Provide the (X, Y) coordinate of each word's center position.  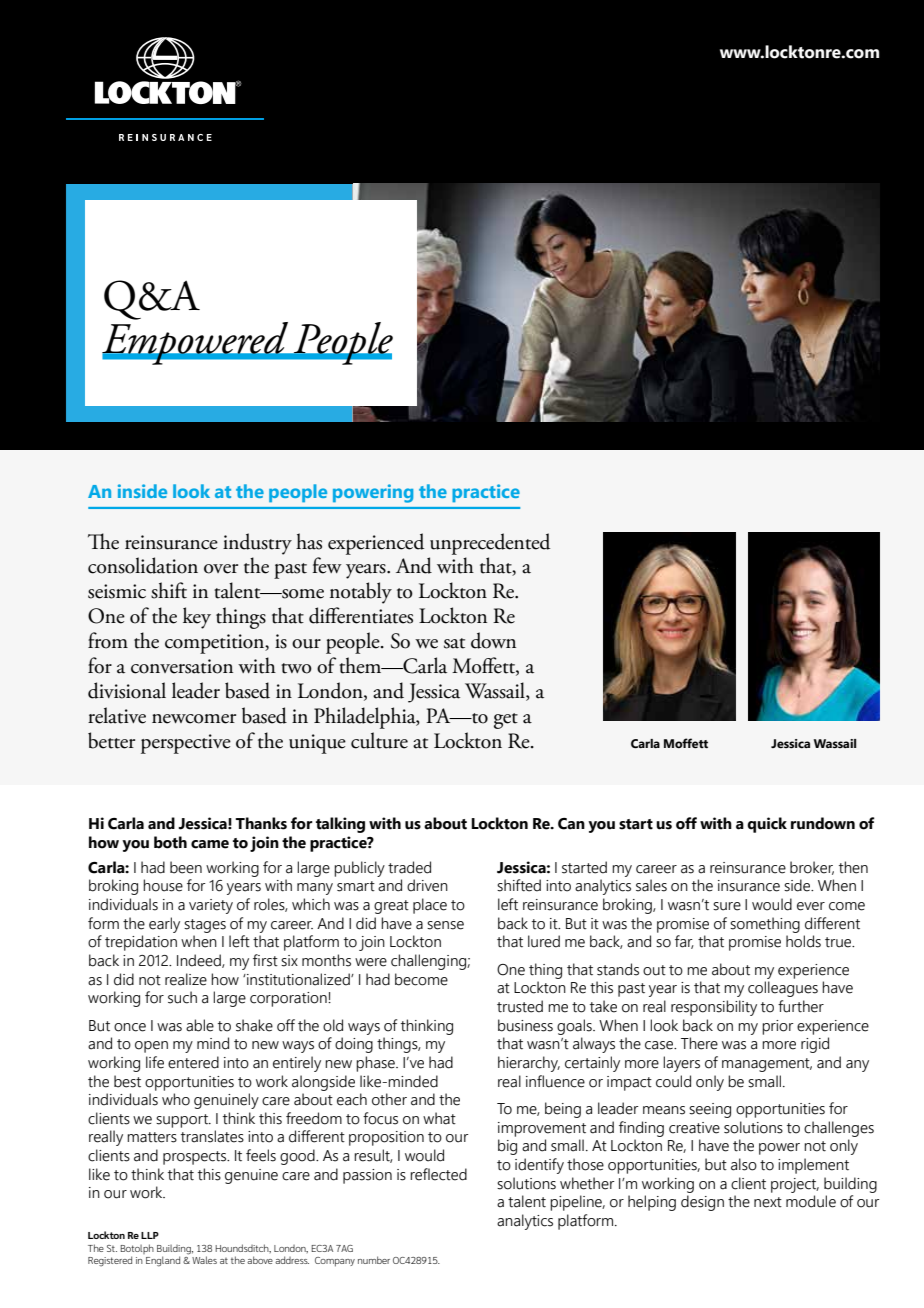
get (506, 721)
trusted (520, 1006)
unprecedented (490, 544)
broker (812, 868)
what (439, 1118)
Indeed (200, 961)
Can (571, 824)
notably (361, 593)
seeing (710, 1110)
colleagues (783, 989)
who (176, 1099)
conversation (182, 666)
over (221, 569)
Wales (204, 1260)
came (210, 844)
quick (767, 825)
